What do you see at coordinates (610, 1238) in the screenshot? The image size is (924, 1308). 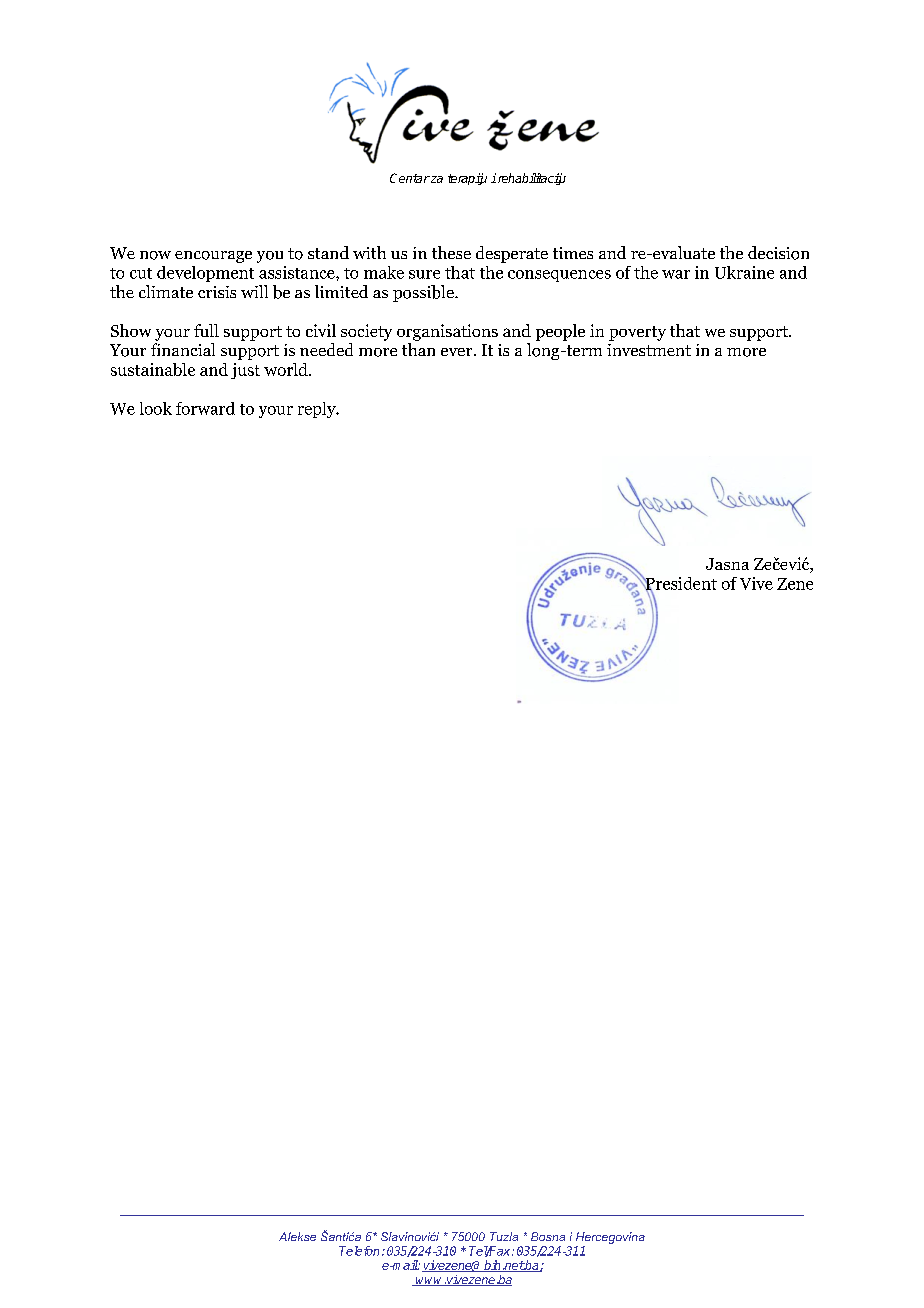 I see `Hercegovina` at bounding box center [610, 1238].
